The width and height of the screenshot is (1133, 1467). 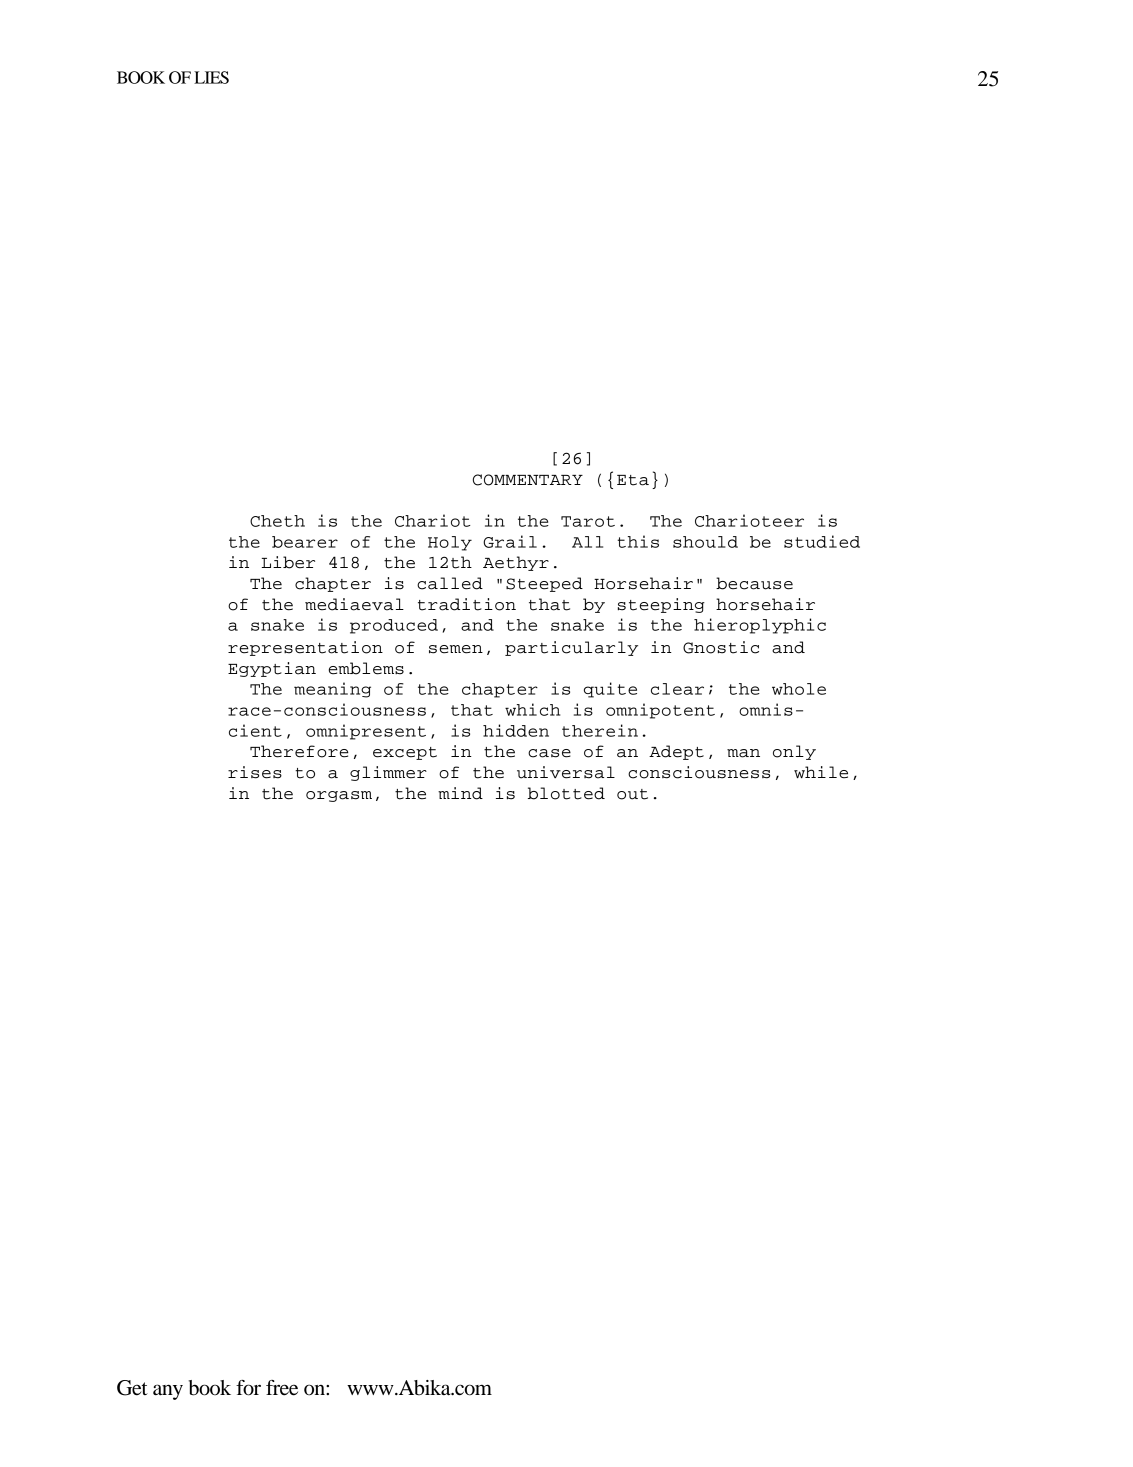 What do you see at coordinates (743, 753) in the screenshot?
I see `man` at bounding box center [743, 753].
